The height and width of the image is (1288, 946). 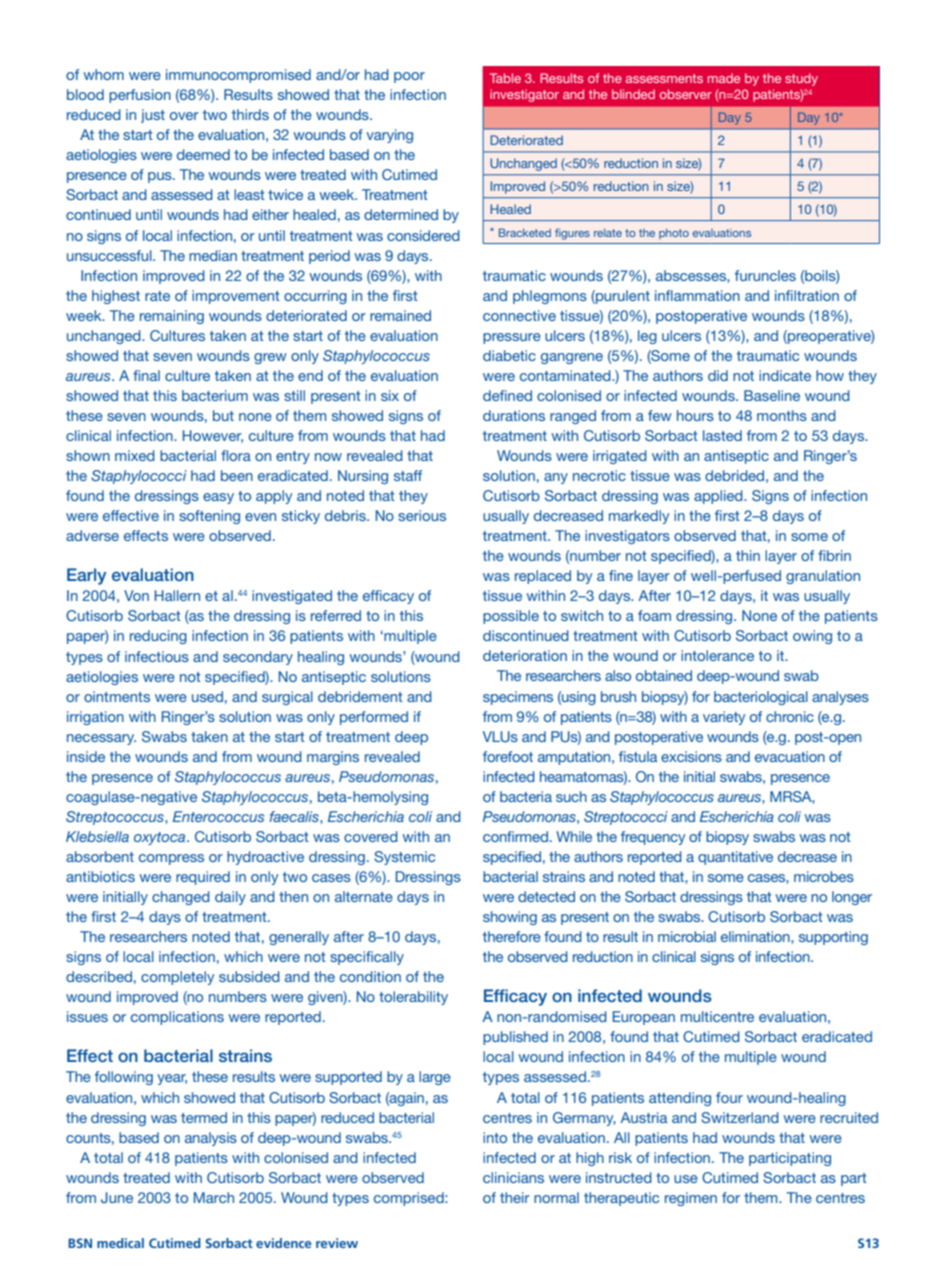 I want to click on Staphylococci, so click(x=139, y=477).
